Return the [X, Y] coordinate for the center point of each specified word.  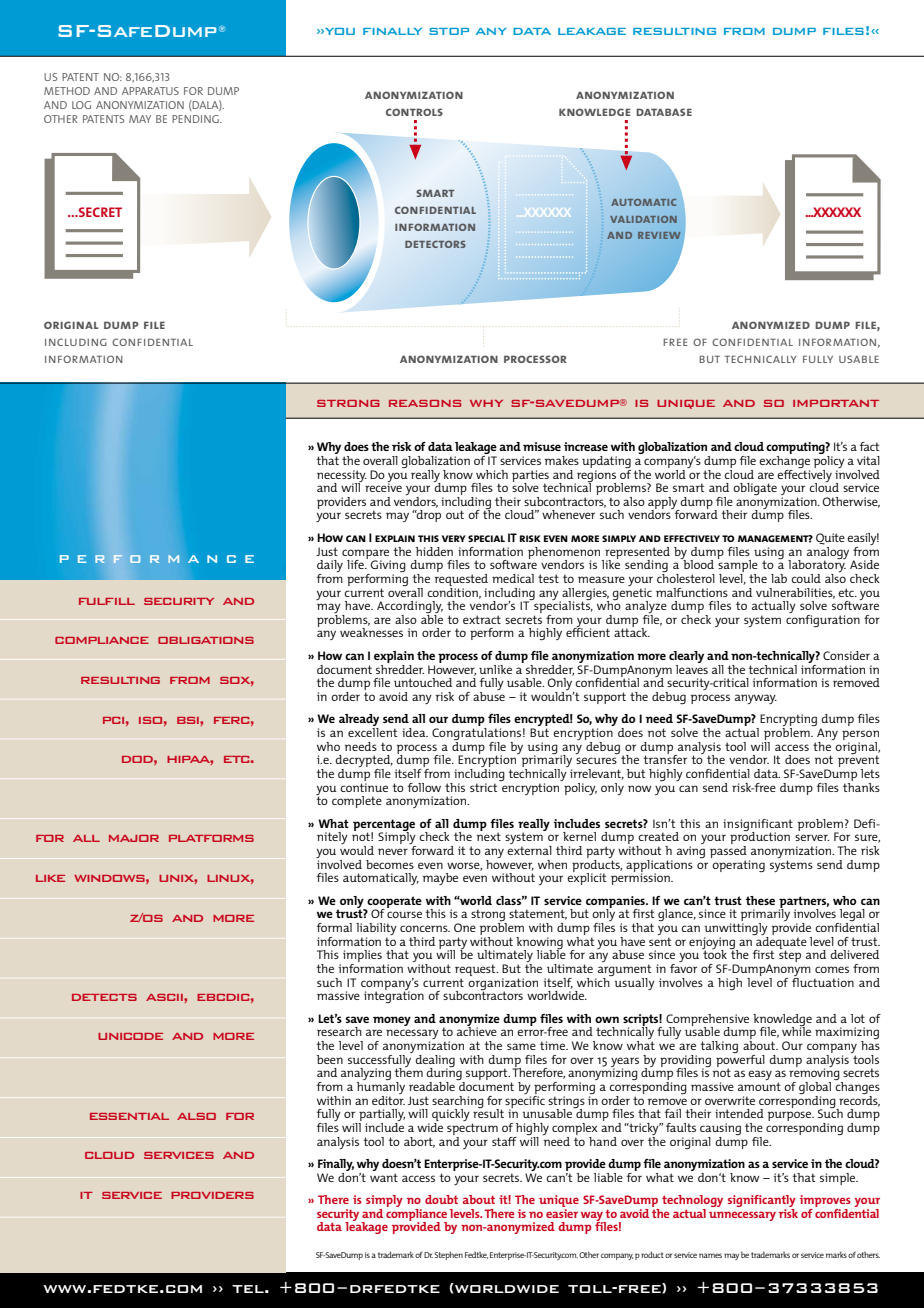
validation [643, 219]
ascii [165, 997]
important [836, 403]
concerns [425, 928]
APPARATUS [150, 91]
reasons [425, 403]
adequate [780, 942]
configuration [823, 619]
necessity [342, 477]
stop [449, 31]
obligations [206, 640]
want [384, 1177]
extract [482, 619]
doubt [441, 1199]
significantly [762, 1202]
